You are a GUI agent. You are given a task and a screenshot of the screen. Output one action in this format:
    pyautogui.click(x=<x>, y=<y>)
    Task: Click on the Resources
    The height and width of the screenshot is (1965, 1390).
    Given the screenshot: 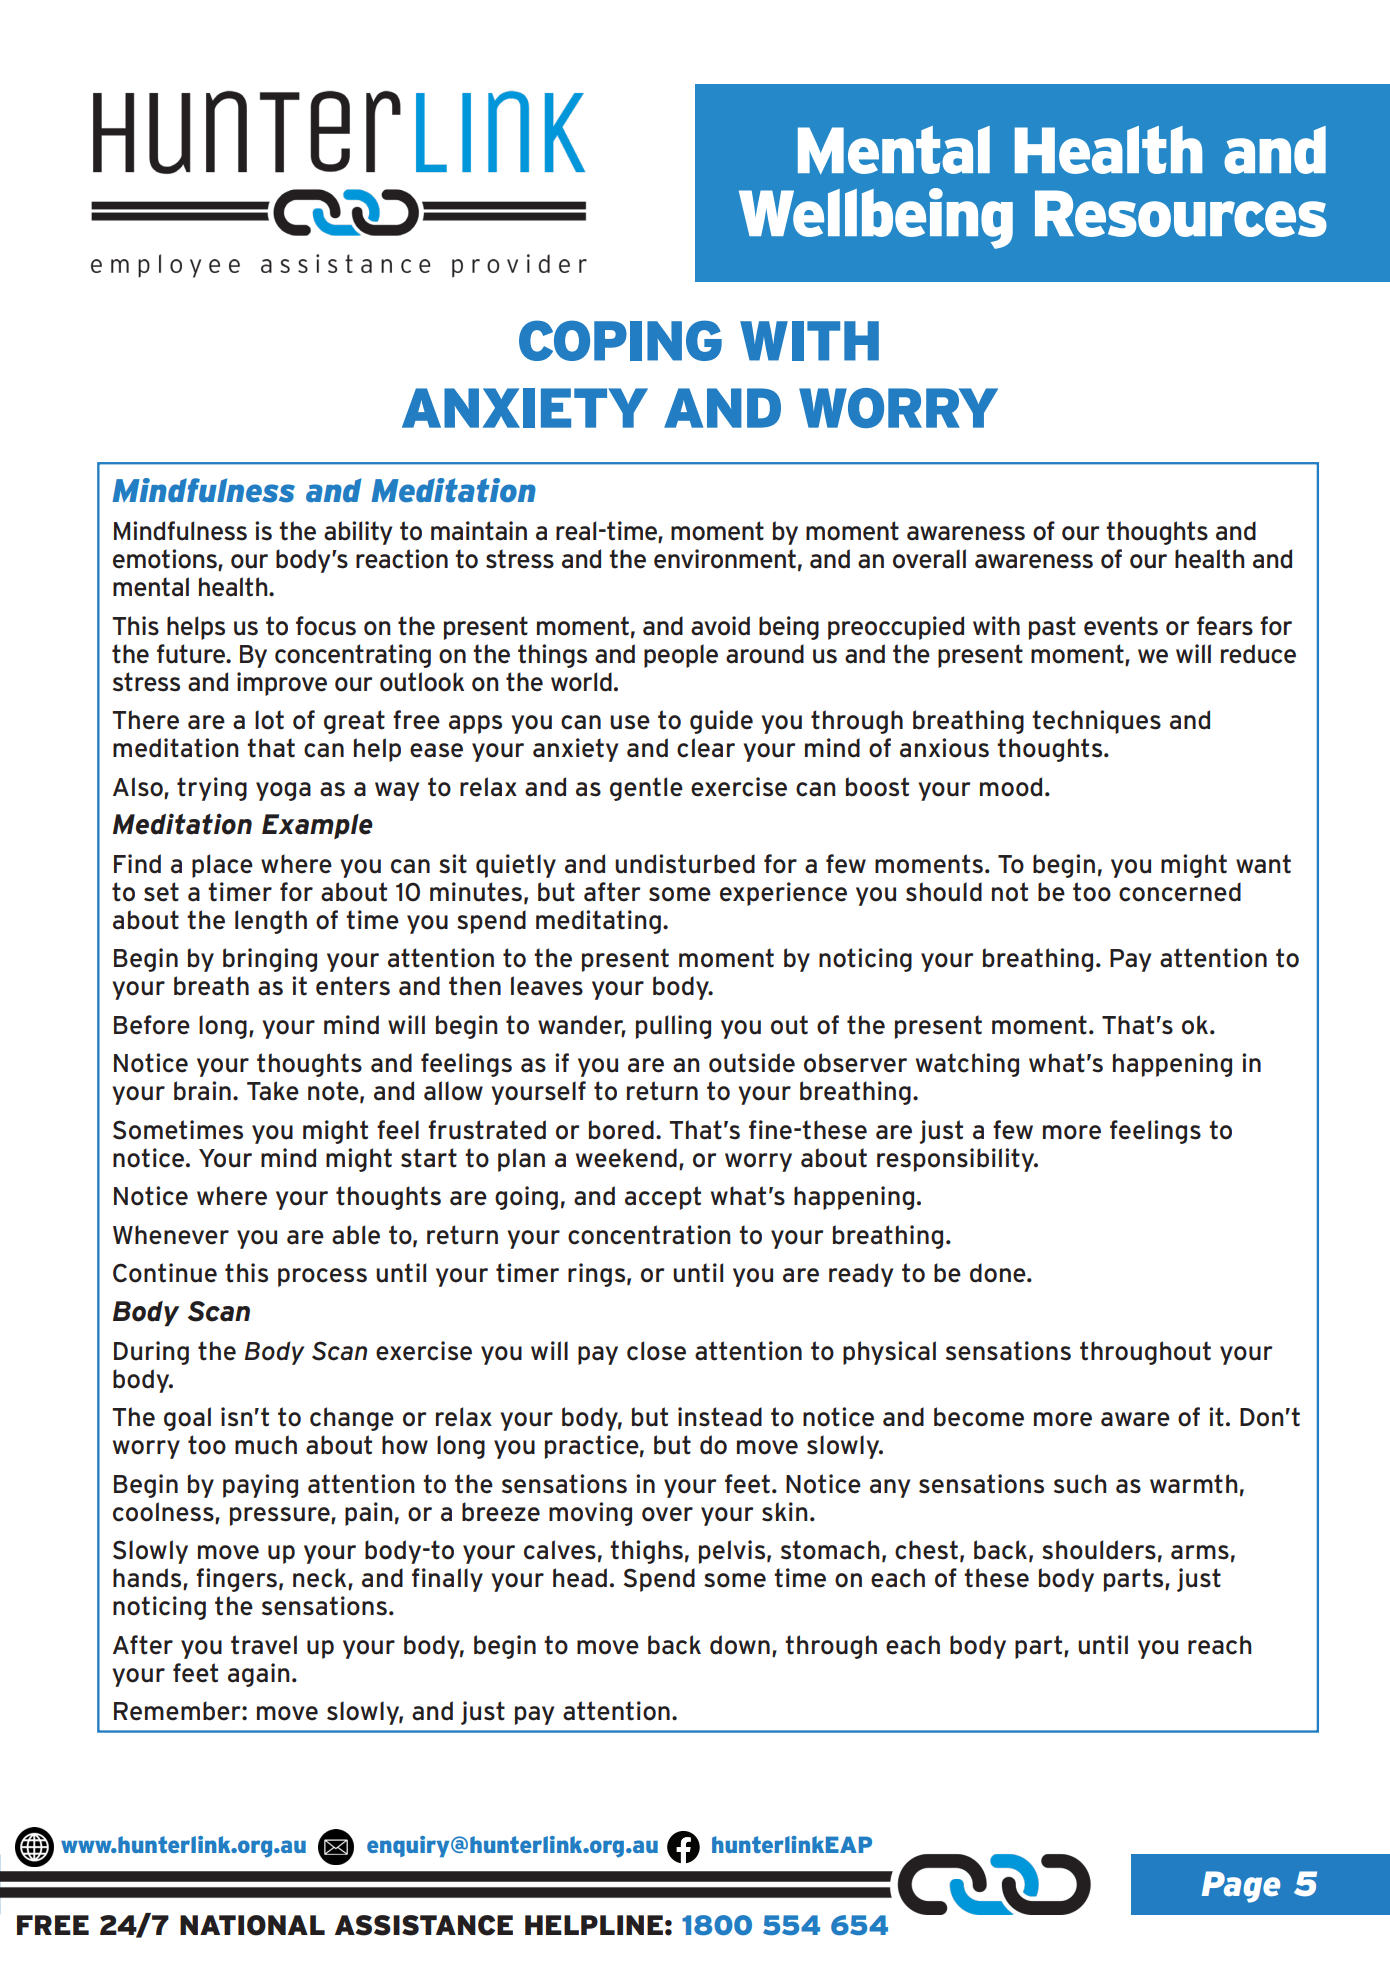 What is the action you would take?
    pyautogui.click(x=1181, y=213)
